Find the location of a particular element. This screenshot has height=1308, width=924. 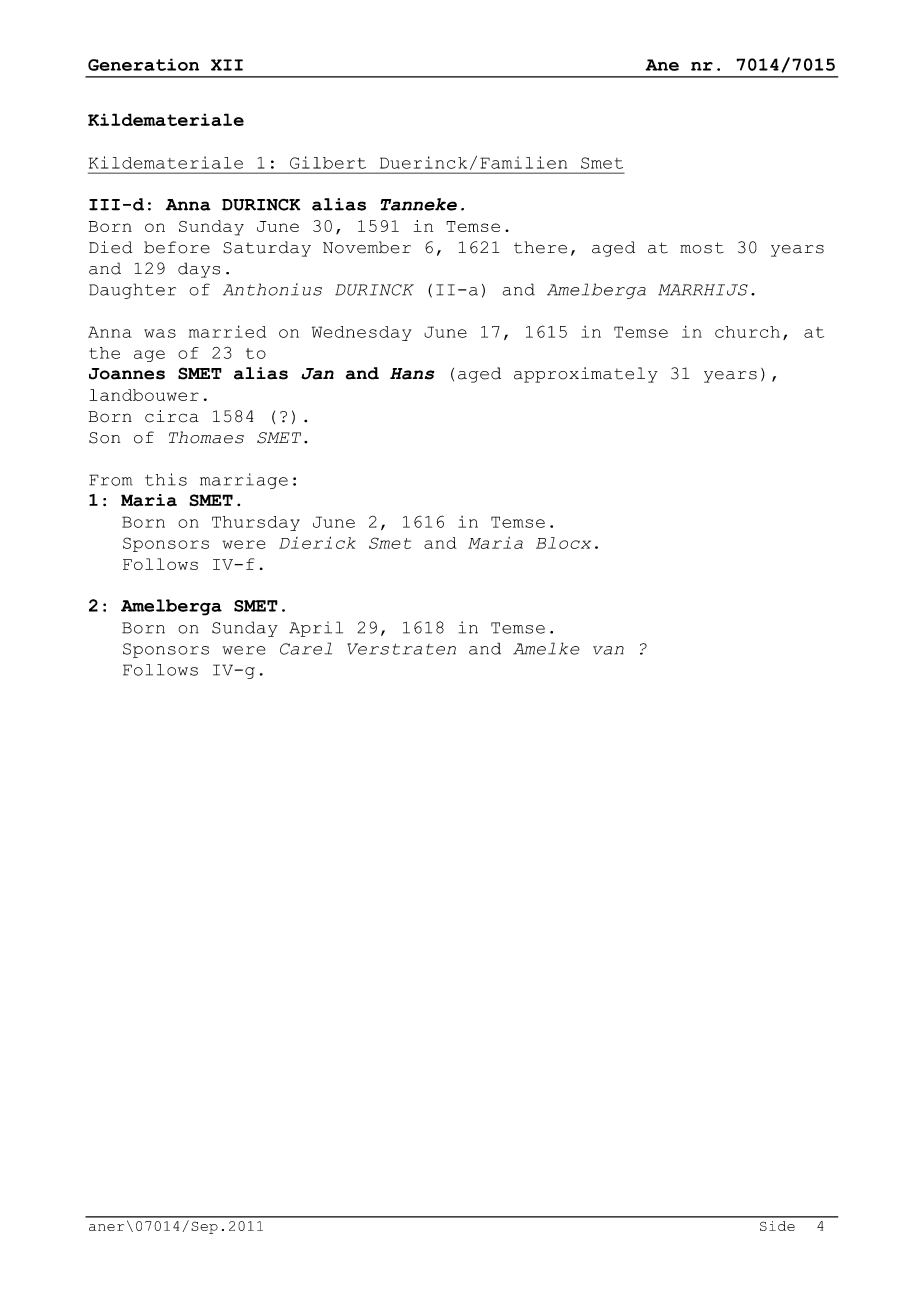

Gilbert is located at coordinates (328, 162).
